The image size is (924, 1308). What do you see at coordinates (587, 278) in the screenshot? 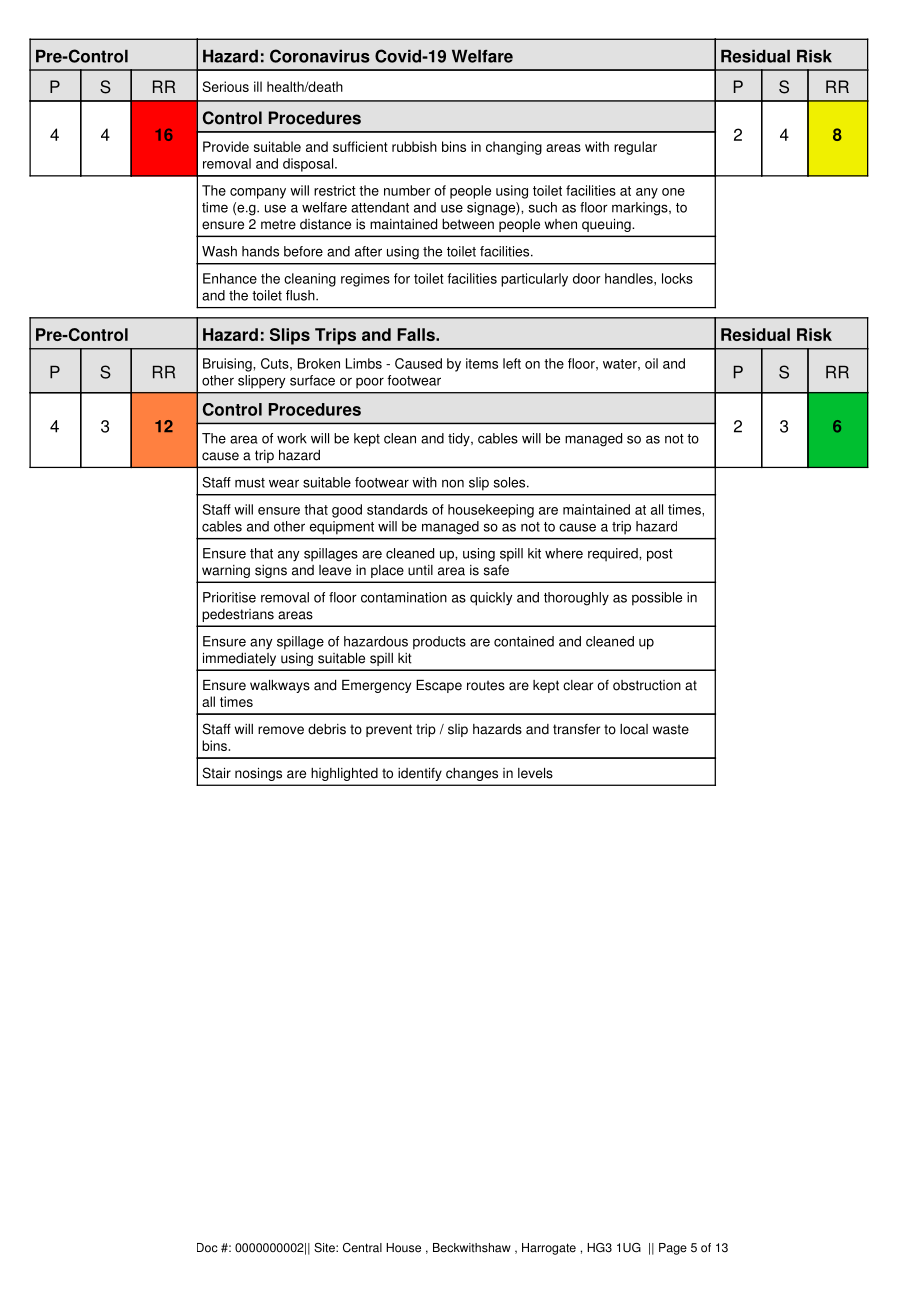
I see `door` at bounding box center [587, 278].
